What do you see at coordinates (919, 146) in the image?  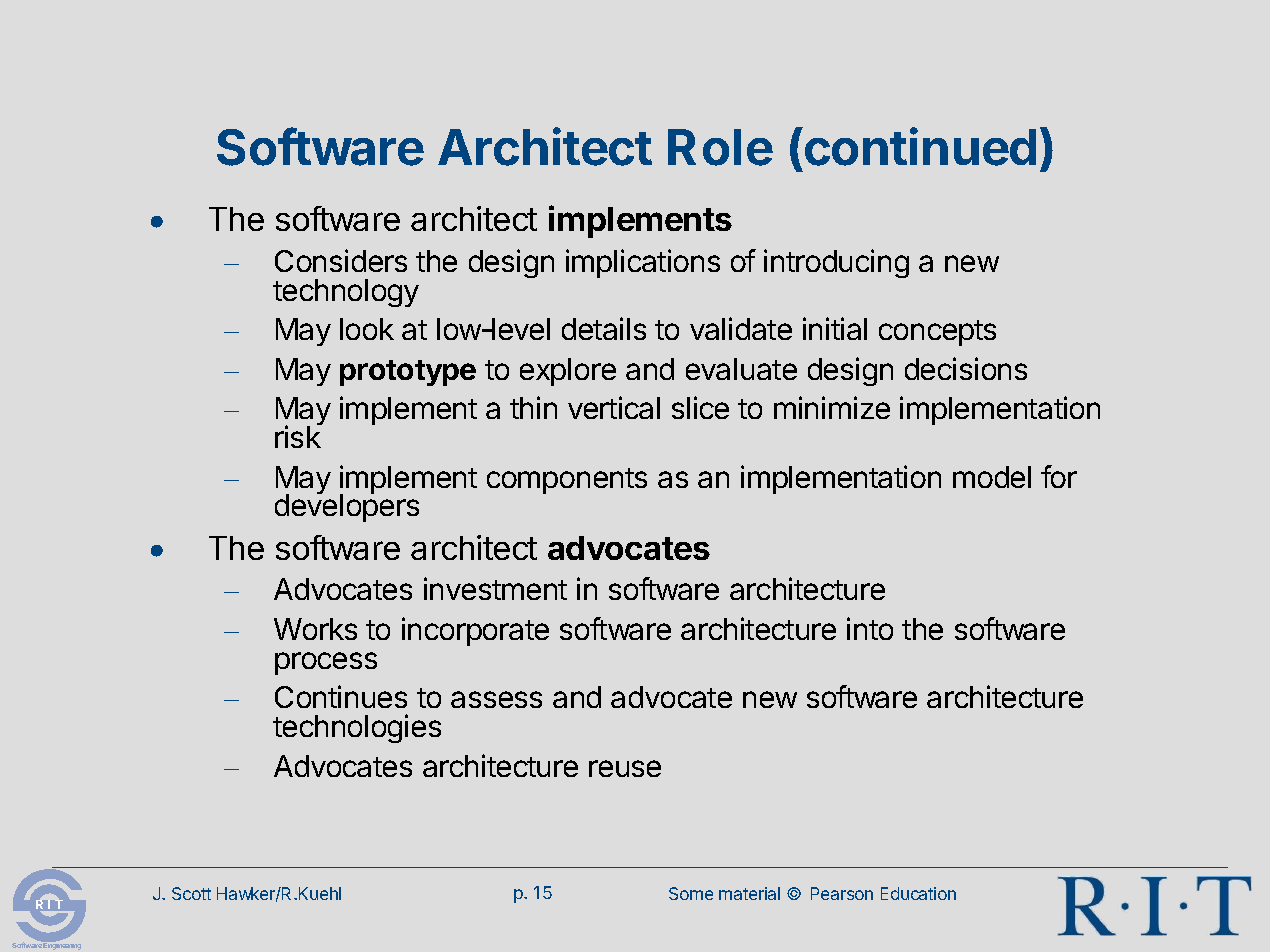 I see `continued` at bounding box center [919, 146].
